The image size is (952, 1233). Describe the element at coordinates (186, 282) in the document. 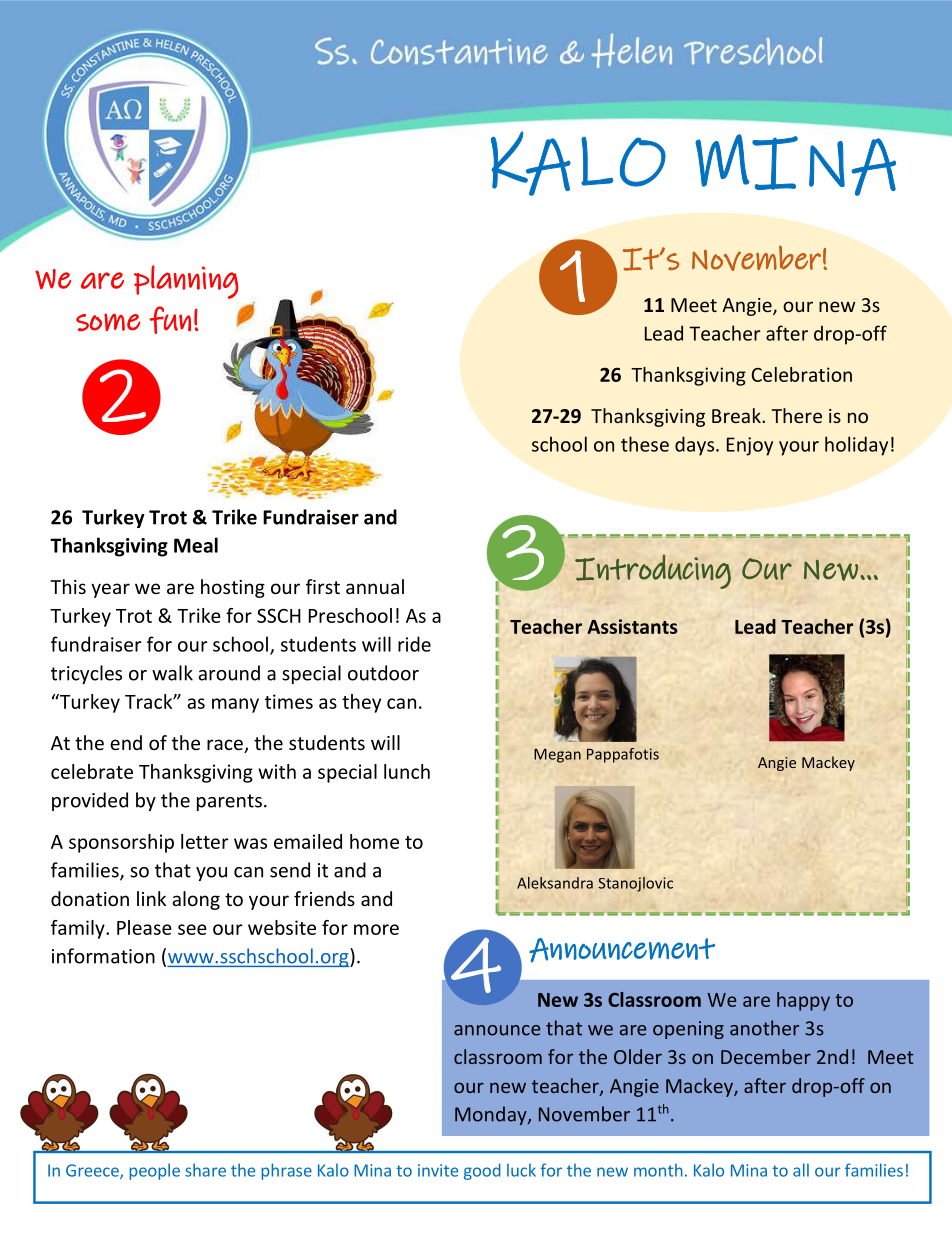

I see `planning` at that location.
